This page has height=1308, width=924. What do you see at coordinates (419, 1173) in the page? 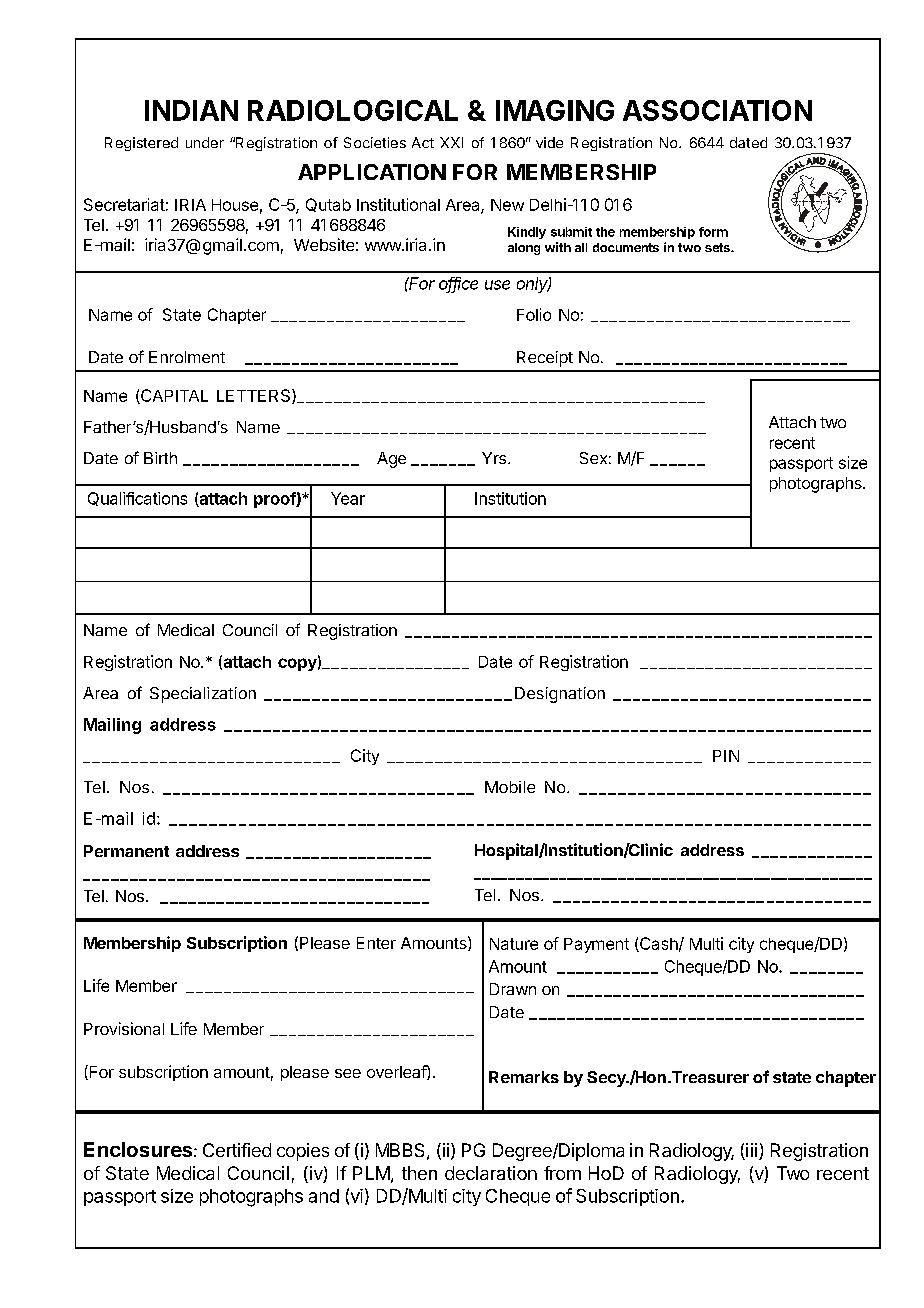
I see `then` at bounding box center [419, 1173].
